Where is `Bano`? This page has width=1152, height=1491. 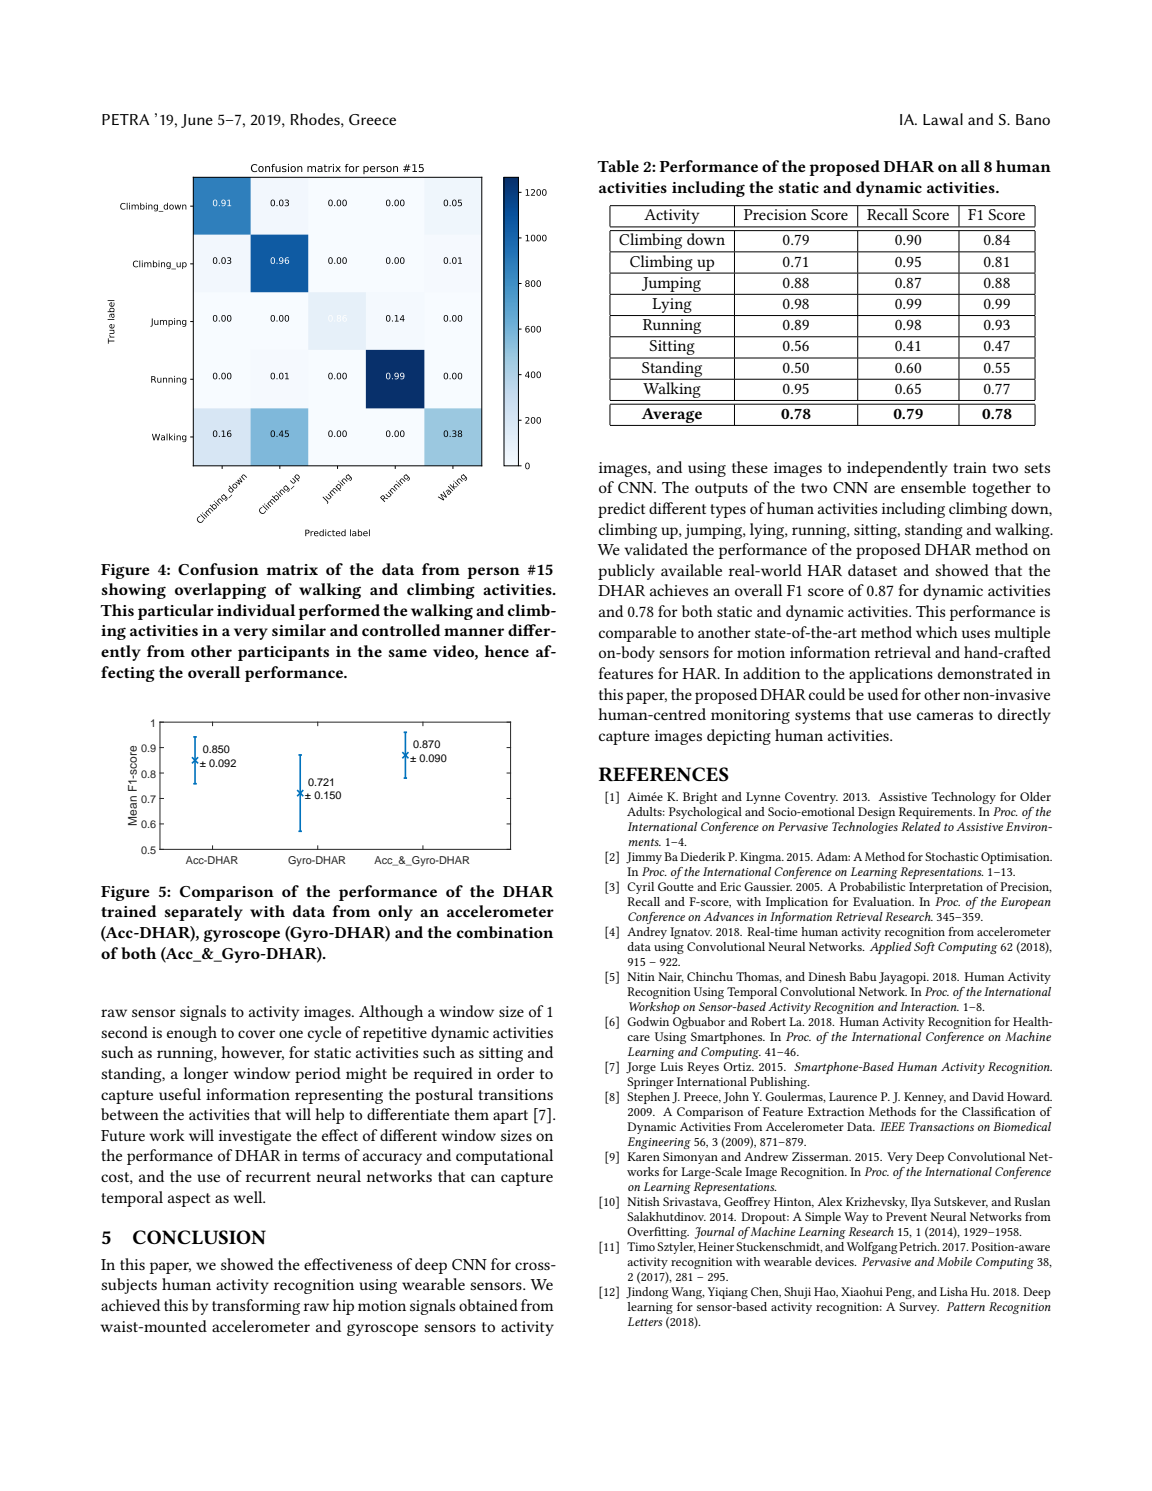
Bano is located at coordinates (1033, 119).
